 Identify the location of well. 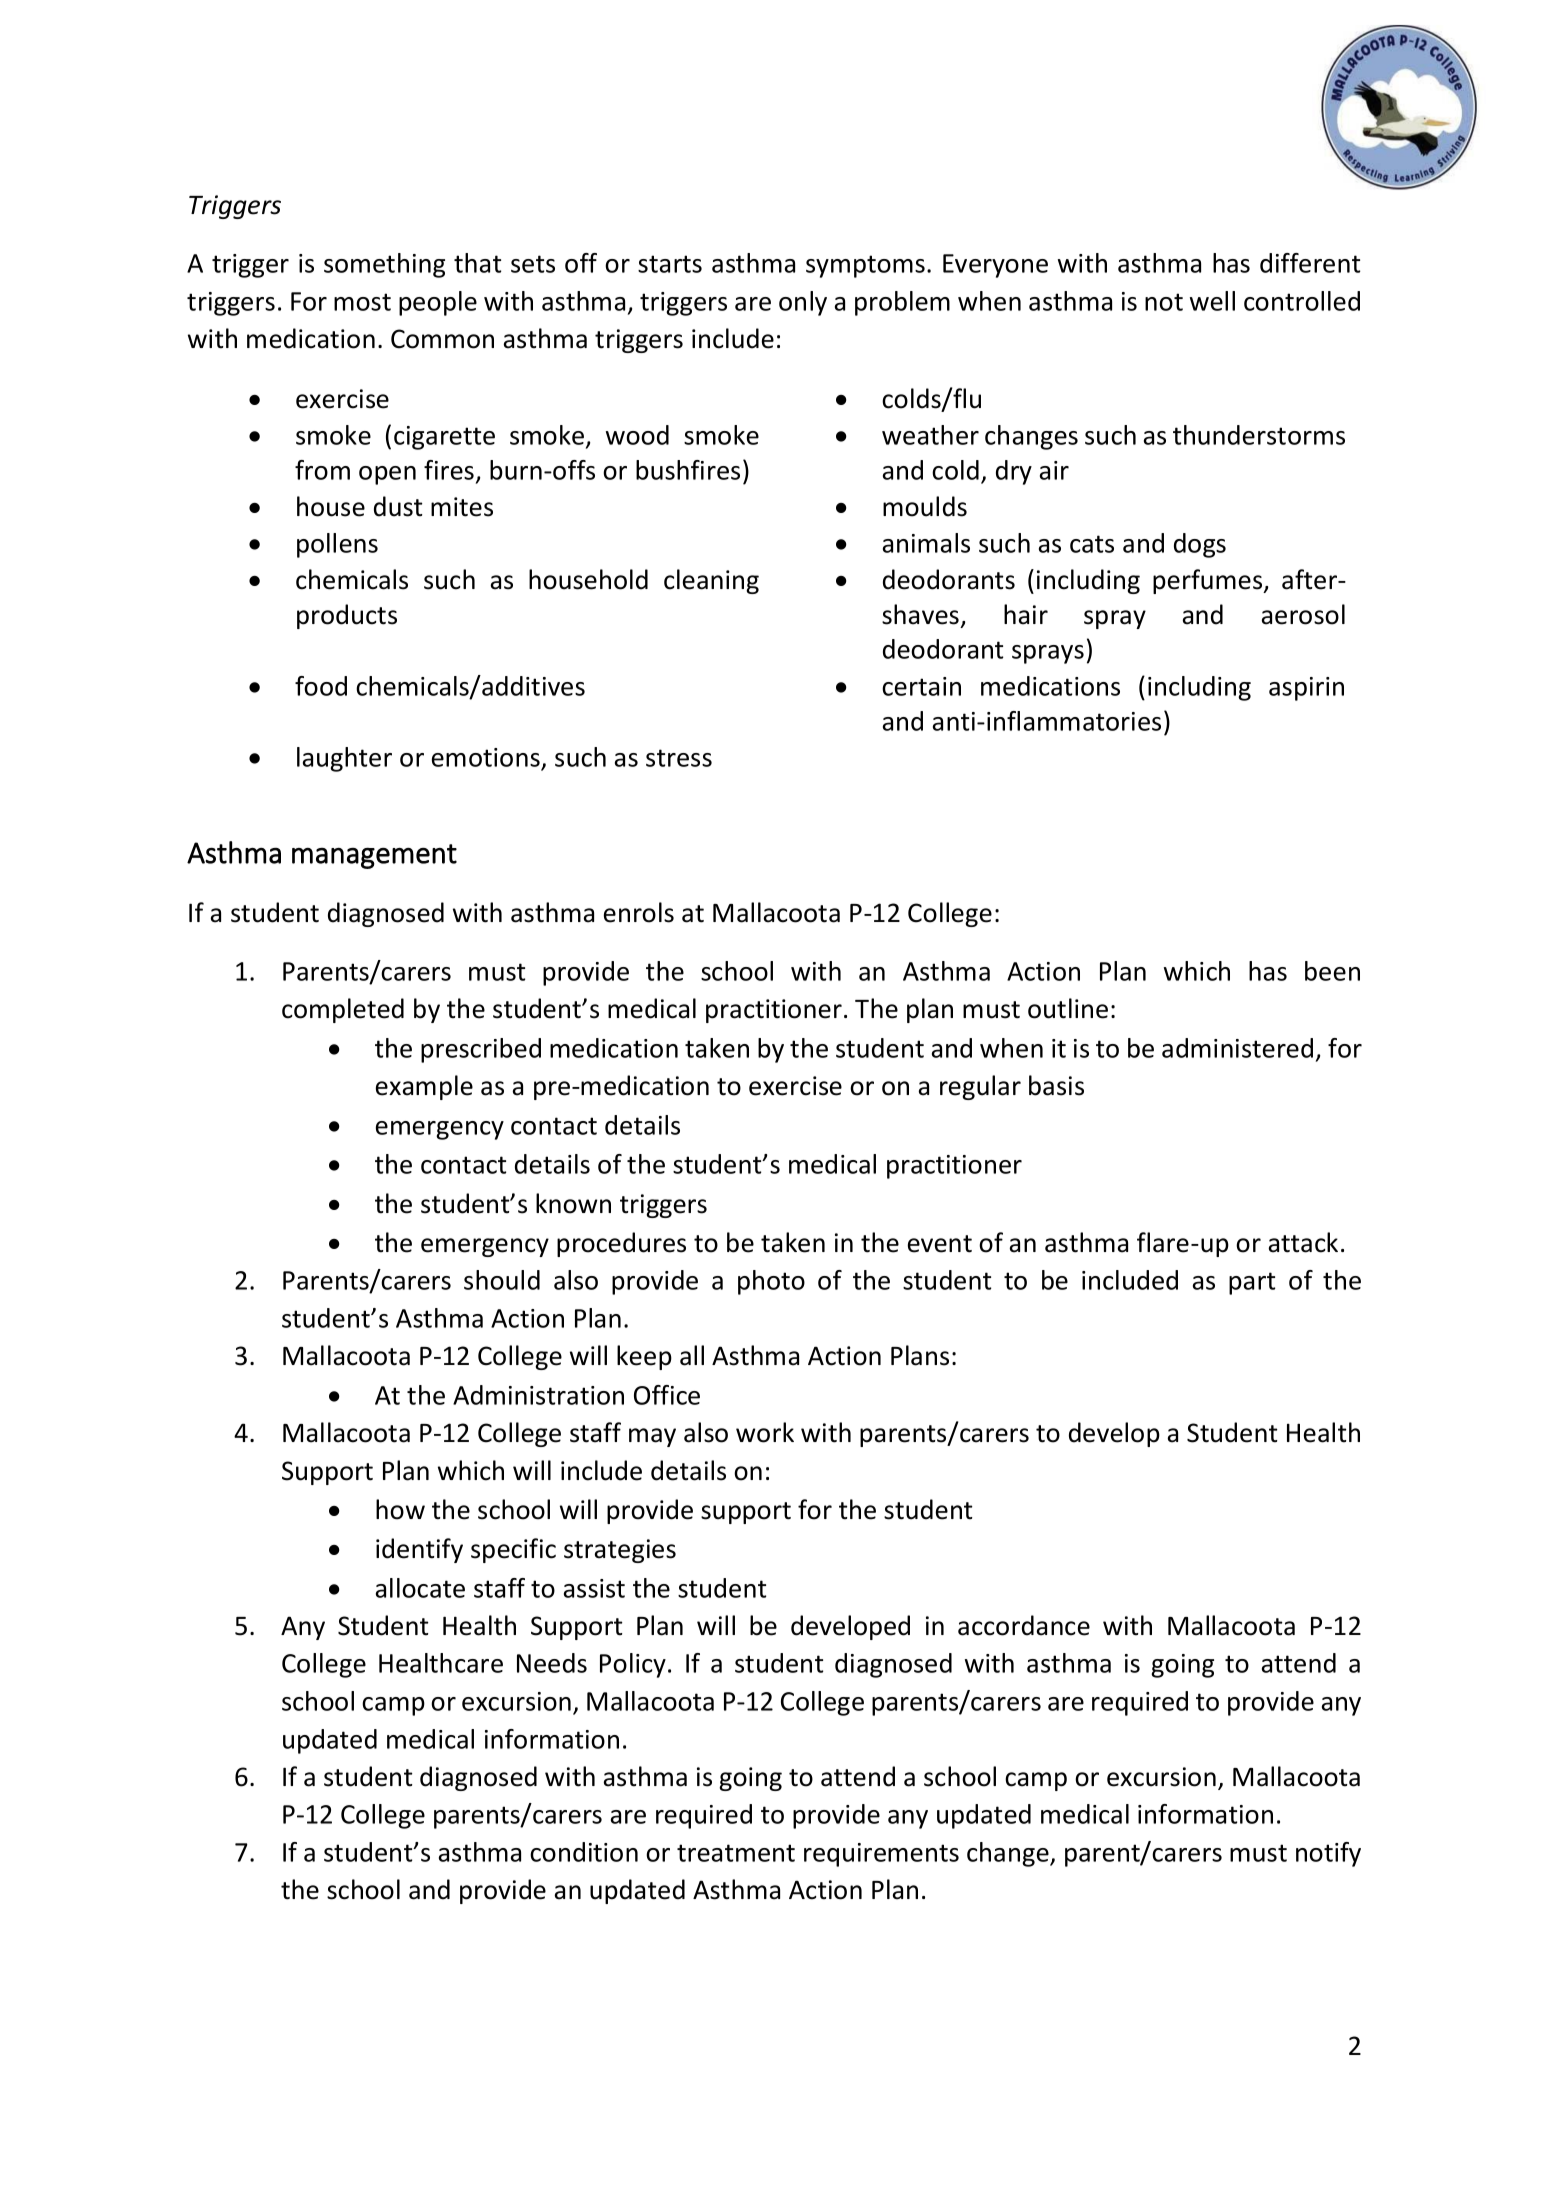
(1212, 301).
